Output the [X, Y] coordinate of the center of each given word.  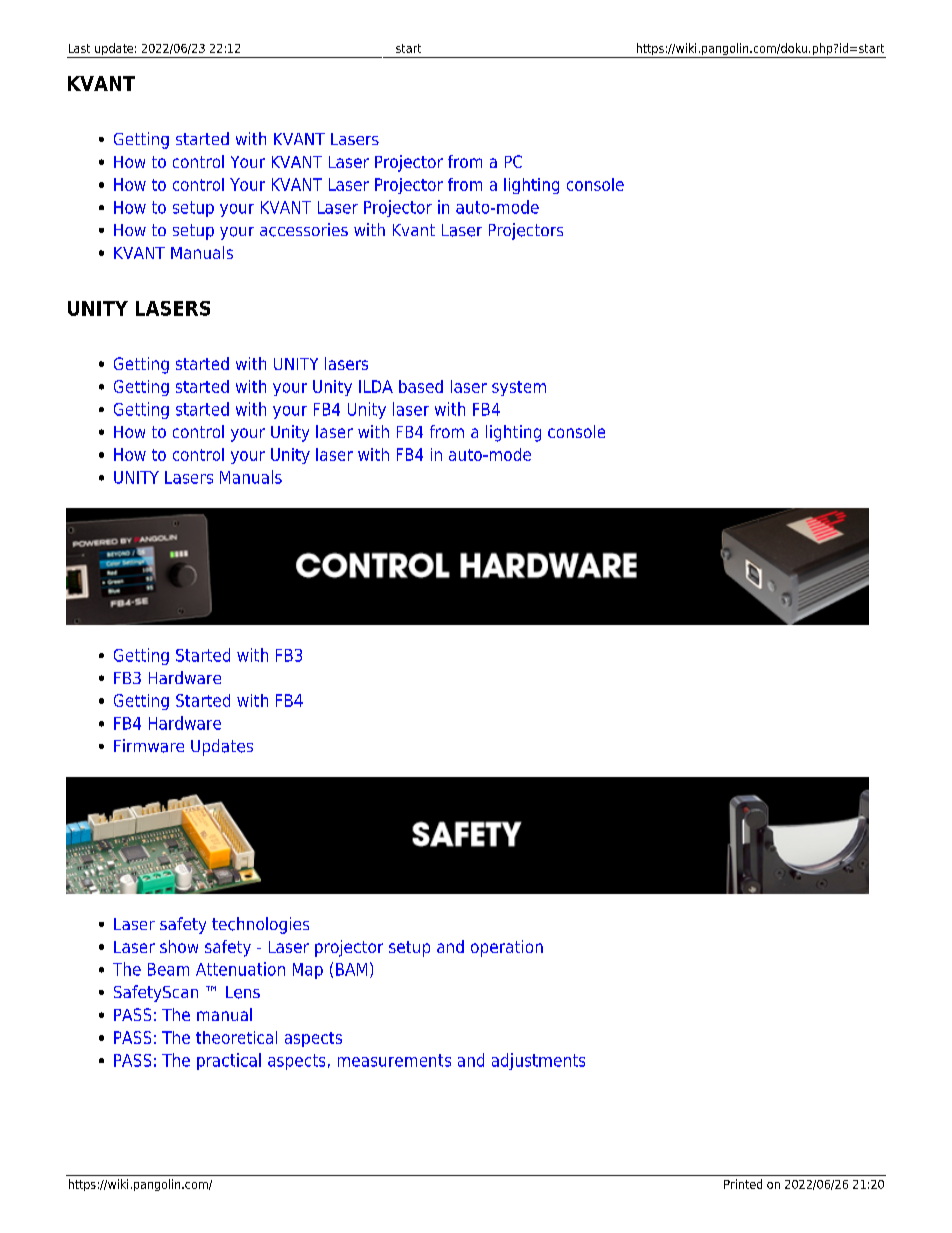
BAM [351, 969]
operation [507, 948]
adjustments [538, 1061]
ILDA [376, 386]
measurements [394, 1060]
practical [229, 1061]
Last [79, 48]
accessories [304, 230]
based [421, 386]
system [519, 388]
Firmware [149, 746]
